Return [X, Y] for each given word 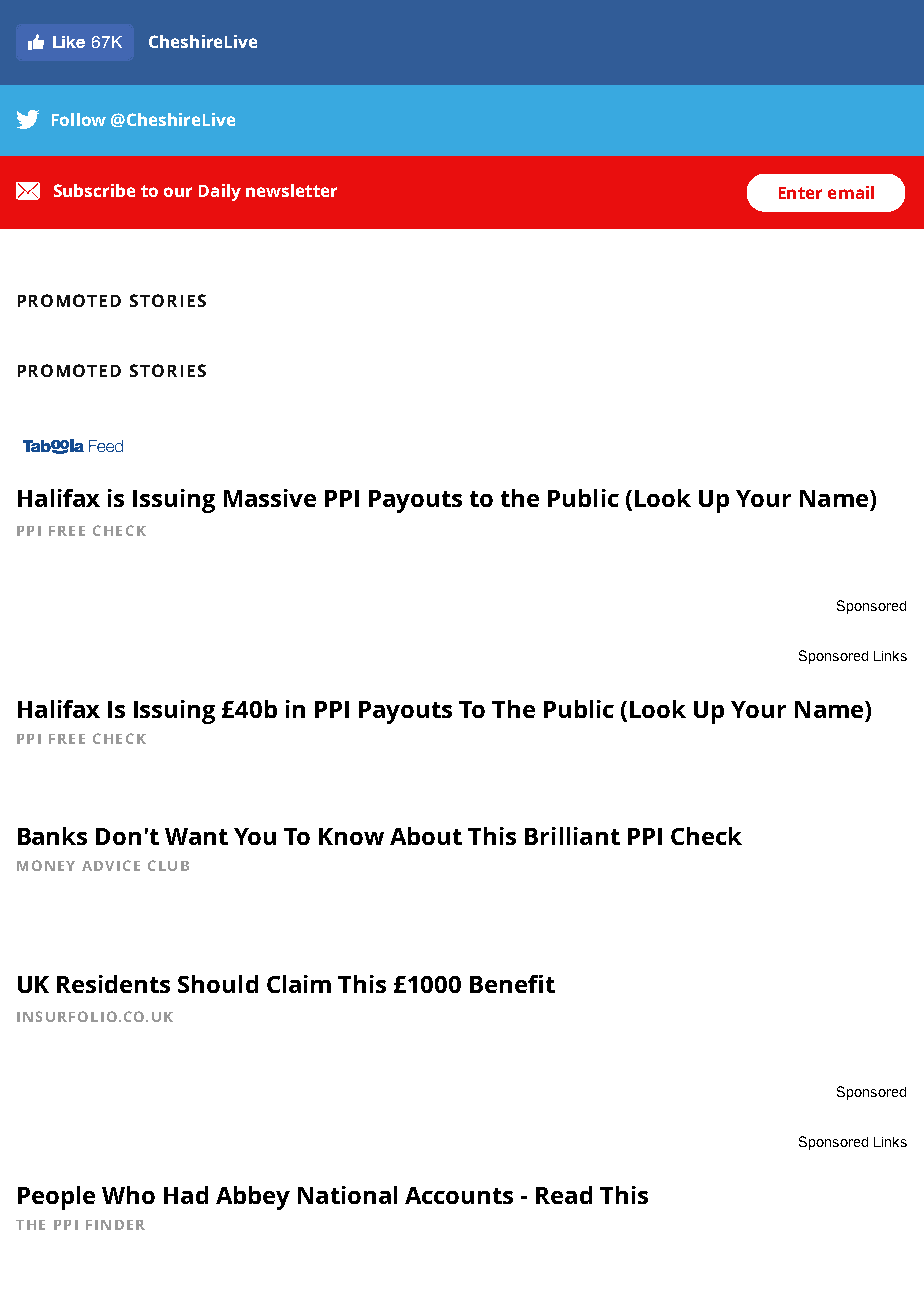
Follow [79, 119]
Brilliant [572, 836]
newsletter [291, 190]
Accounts [459, 1195]
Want [196, 836]
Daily [220, 192]
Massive [270, 498]
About [426, 836]
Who [128, 1195]
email [851, 192]
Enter [800, 193]
